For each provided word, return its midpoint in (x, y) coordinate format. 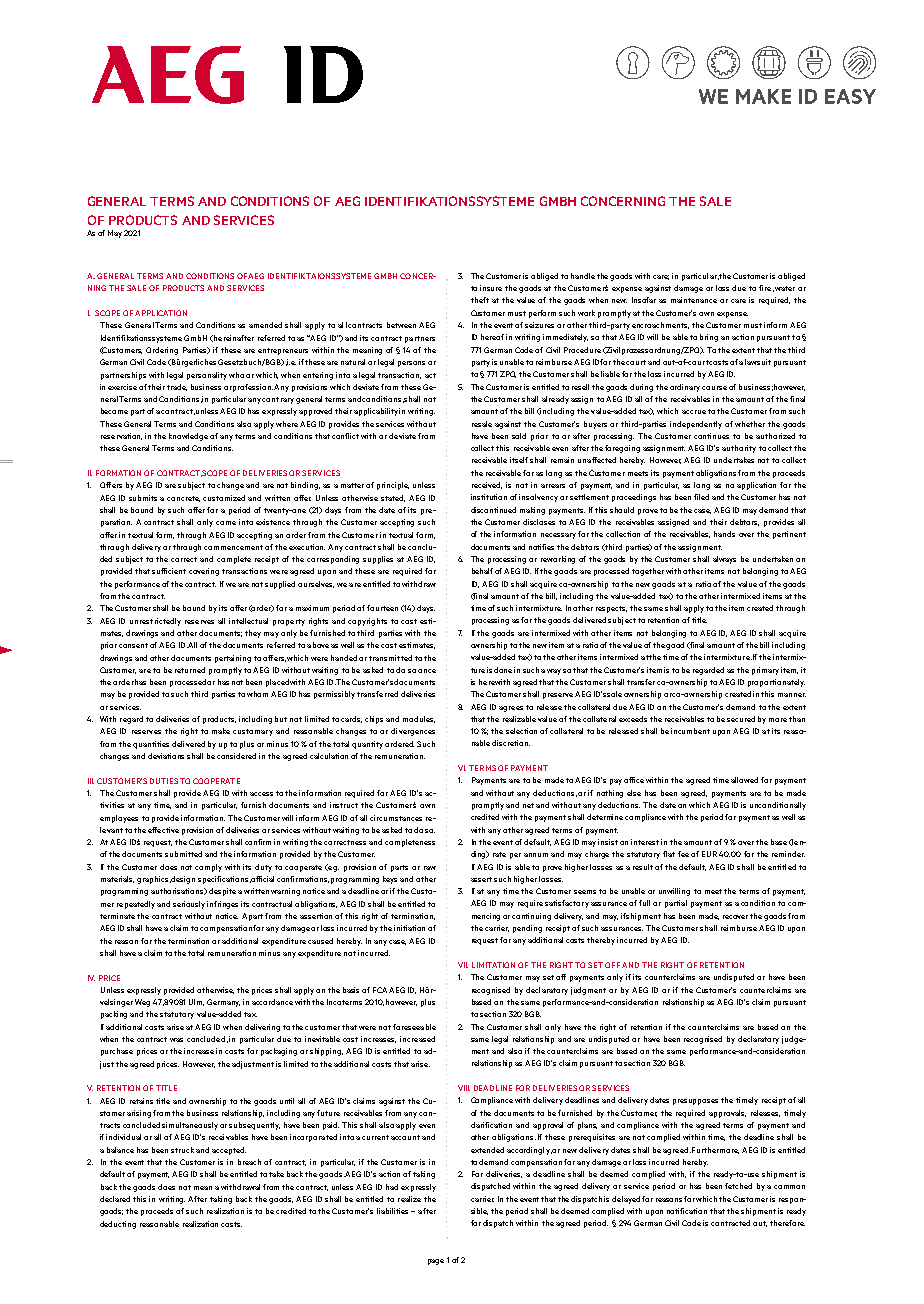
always (724, 560)
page (436, 1262)
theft (480, 300)
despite (222, 892)
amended (265, 325)
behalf (482, 571)
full (644, 903)
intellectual (248, 621)
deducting (118, 1225)
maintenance (694, 300)
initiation (409, 928)
